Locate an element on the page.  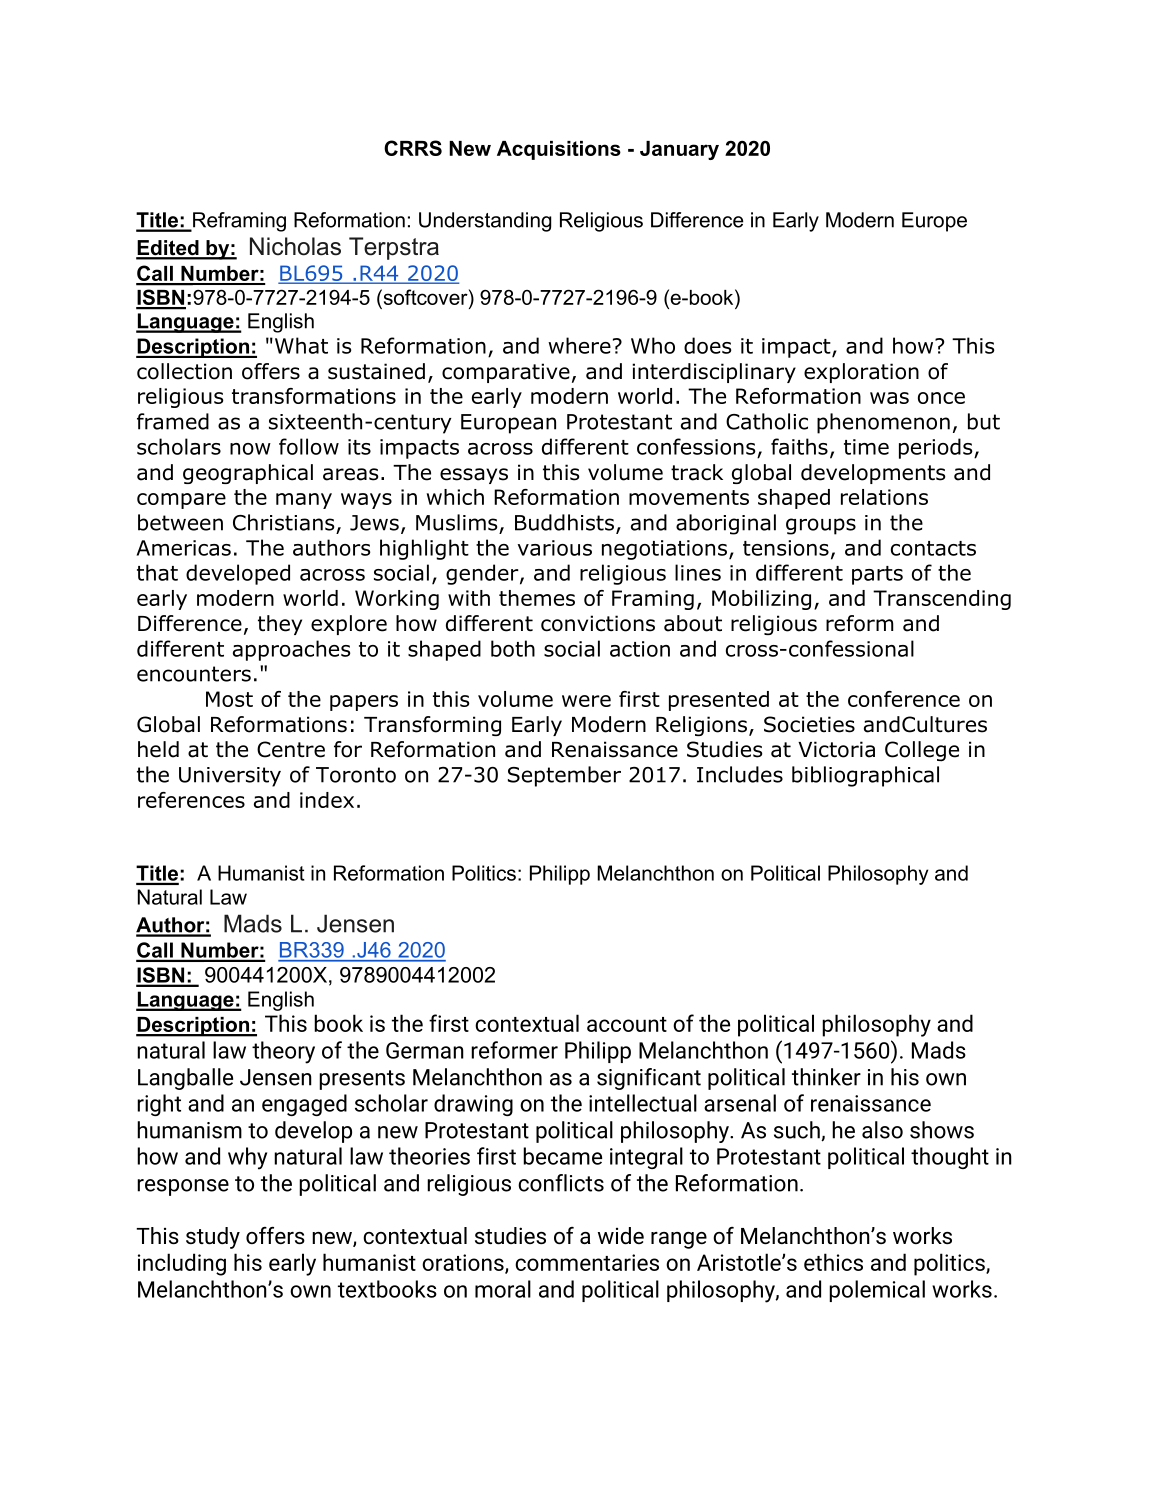
January is located at coordinates (679, 150).
